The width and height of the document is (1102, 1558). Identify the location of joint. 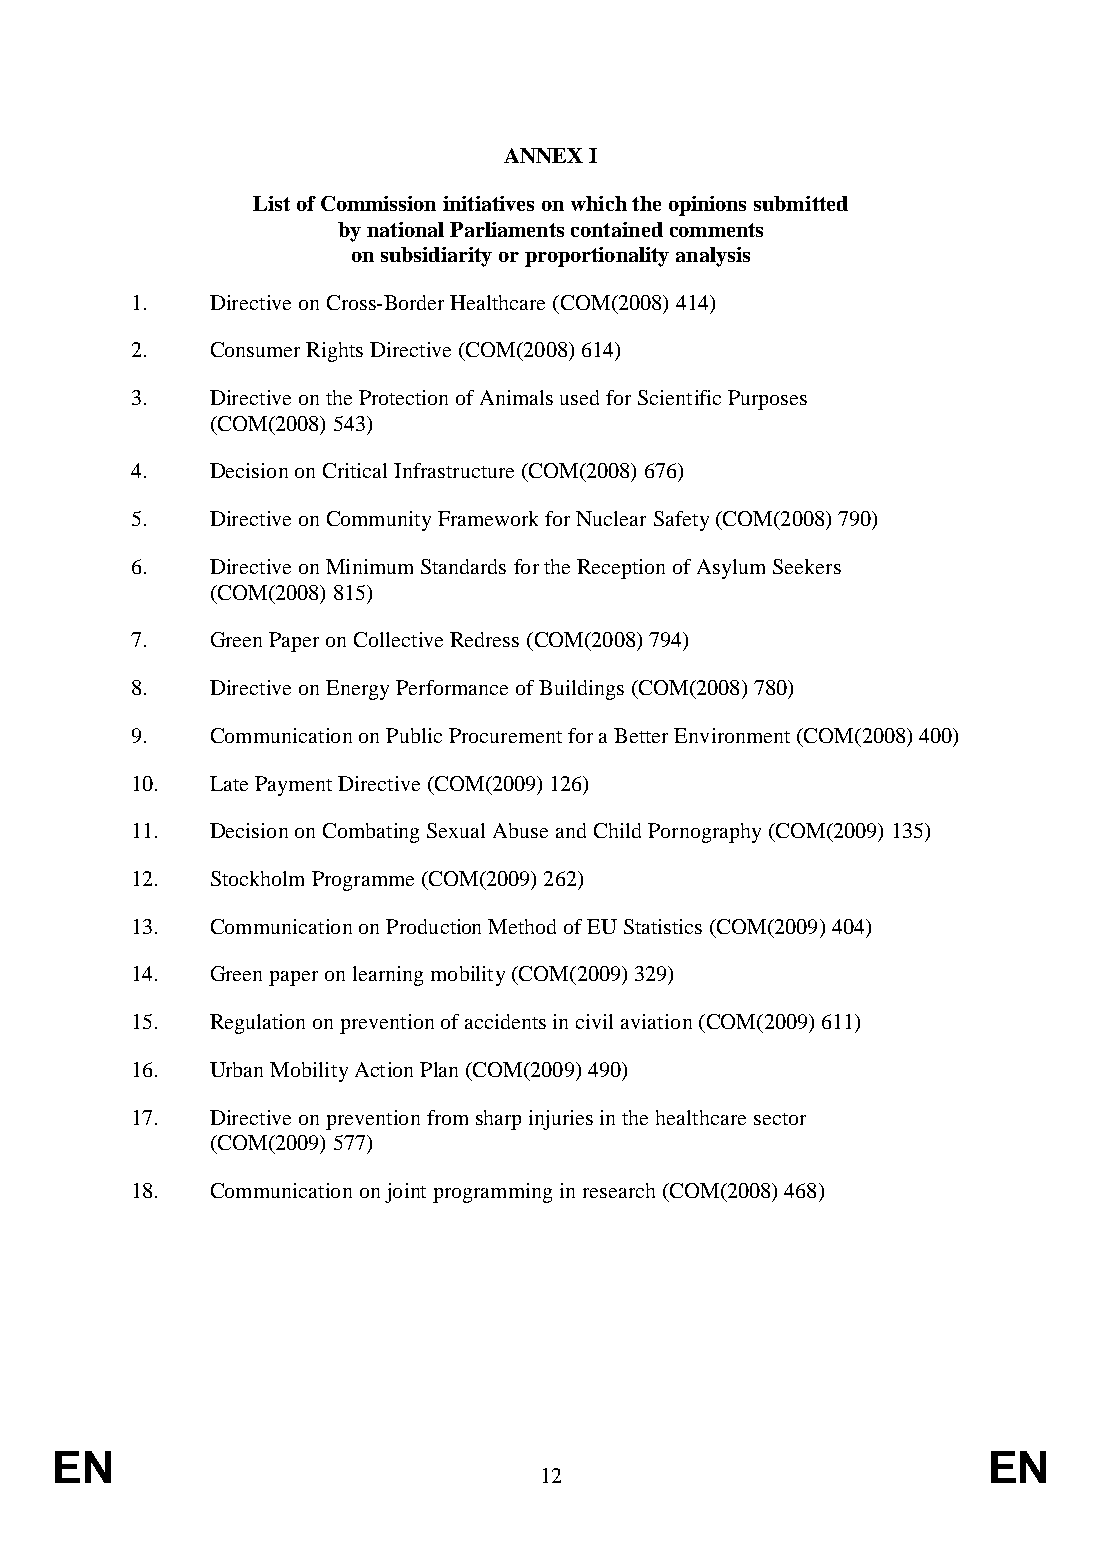
(405, 1193).
